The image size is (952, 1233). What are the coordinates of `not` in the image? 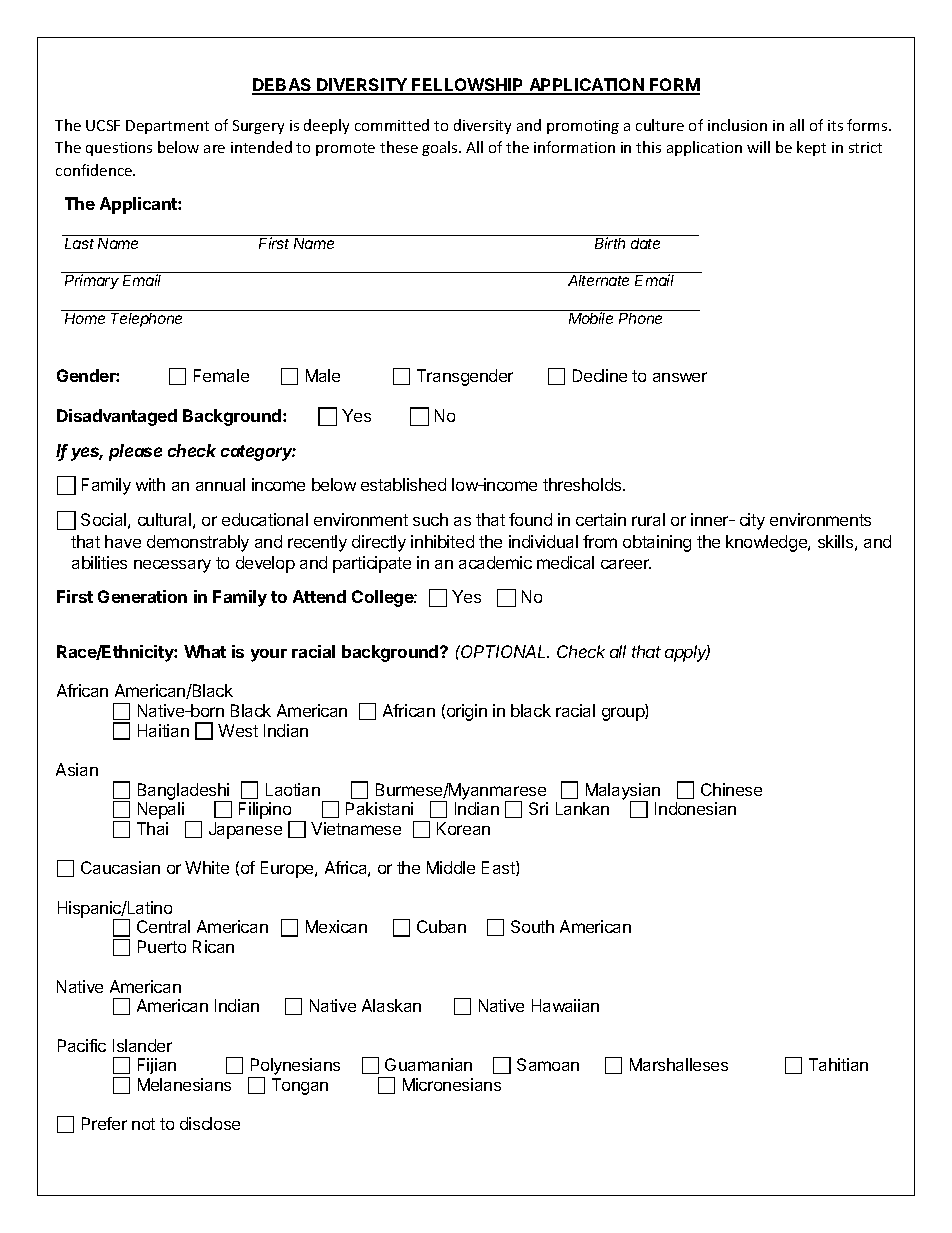 It's located at (143, 1124).
